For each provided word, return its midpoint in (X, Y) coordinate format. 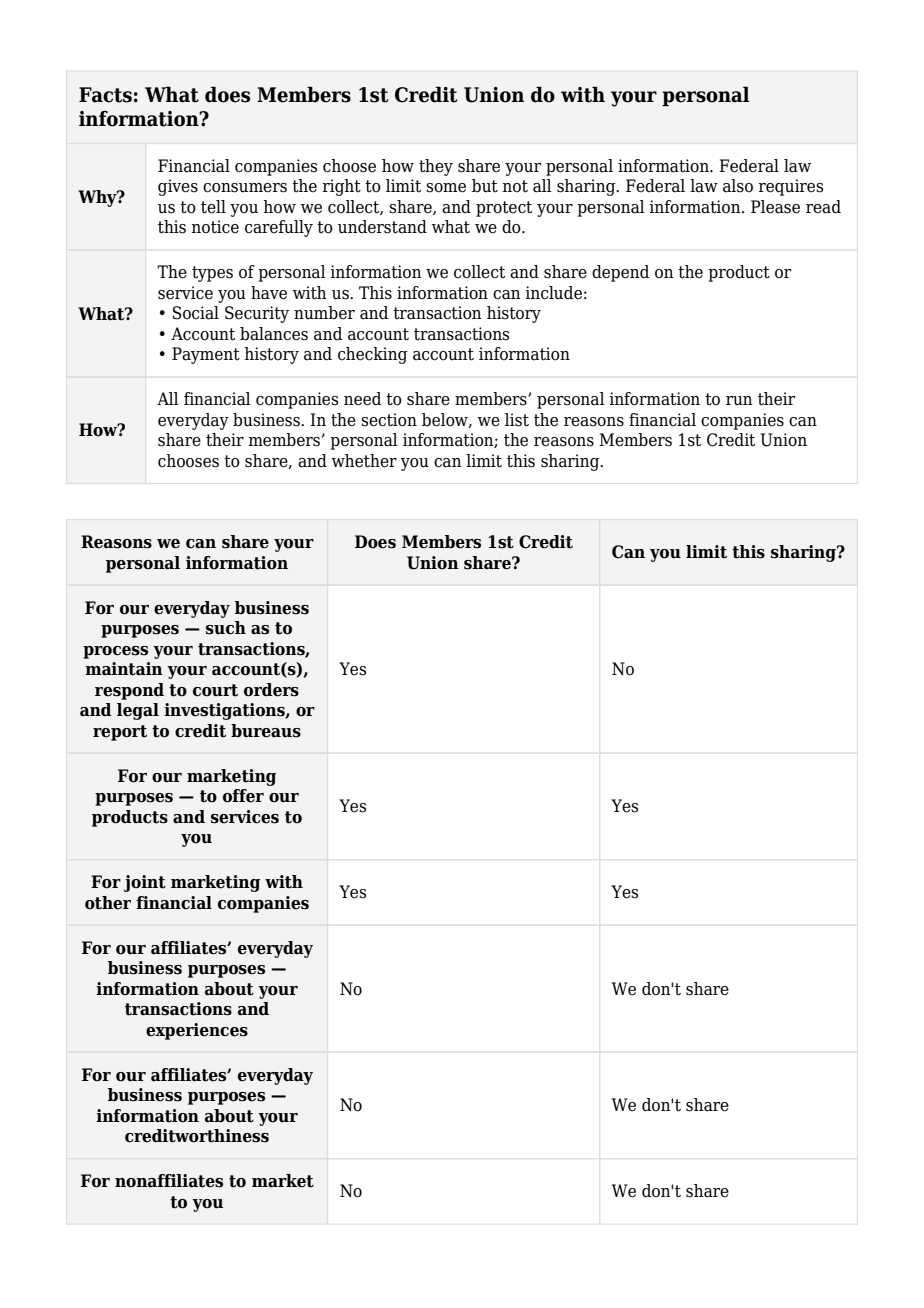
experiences (197, 1031)
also (738, 186)
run (739, 401)
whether (364, 461)
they (436, 167)
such (226, 628)
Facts (105, 95)
